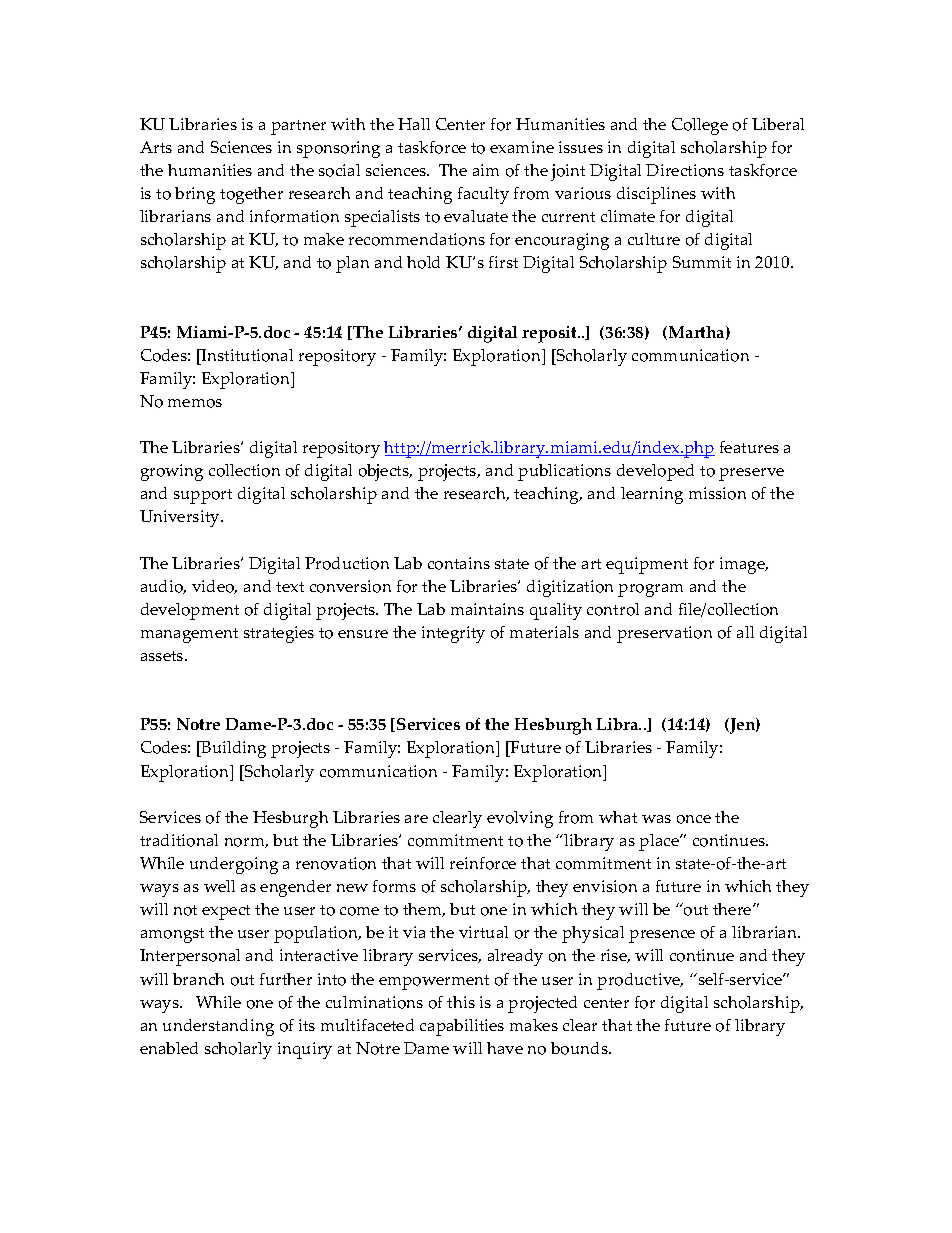  Describe the element at coordinates (251, 195) in the page. I see `together` at that location.
